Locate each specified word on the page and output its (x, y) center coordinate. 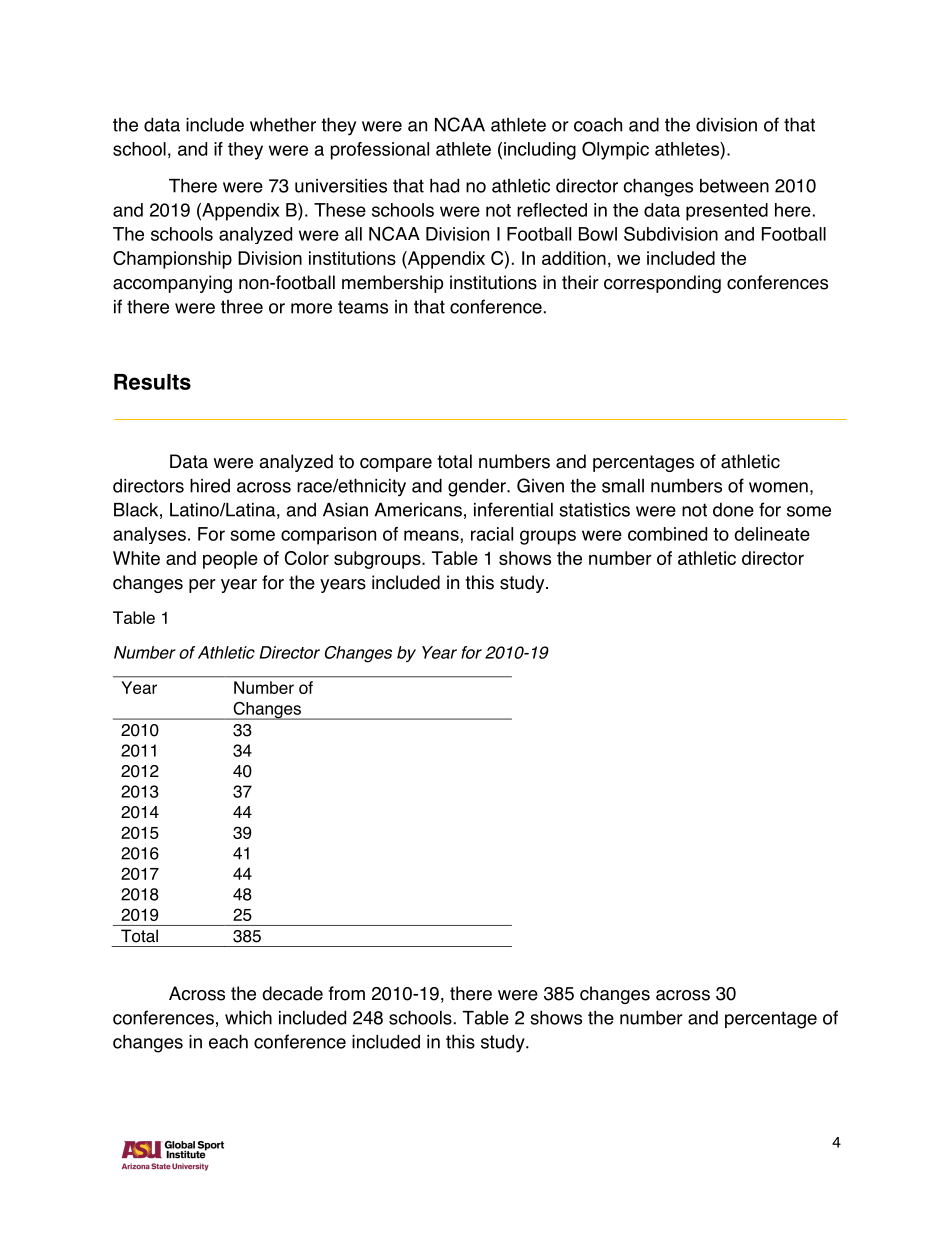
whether (283, 124)
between (734, 186)
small (623, 486)
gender (478, 487)
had (444, 185)
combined (667, 534)
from (347, 993)
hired (210, 485)
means (432, 535)
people (230, 560)
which (248, 1017)
